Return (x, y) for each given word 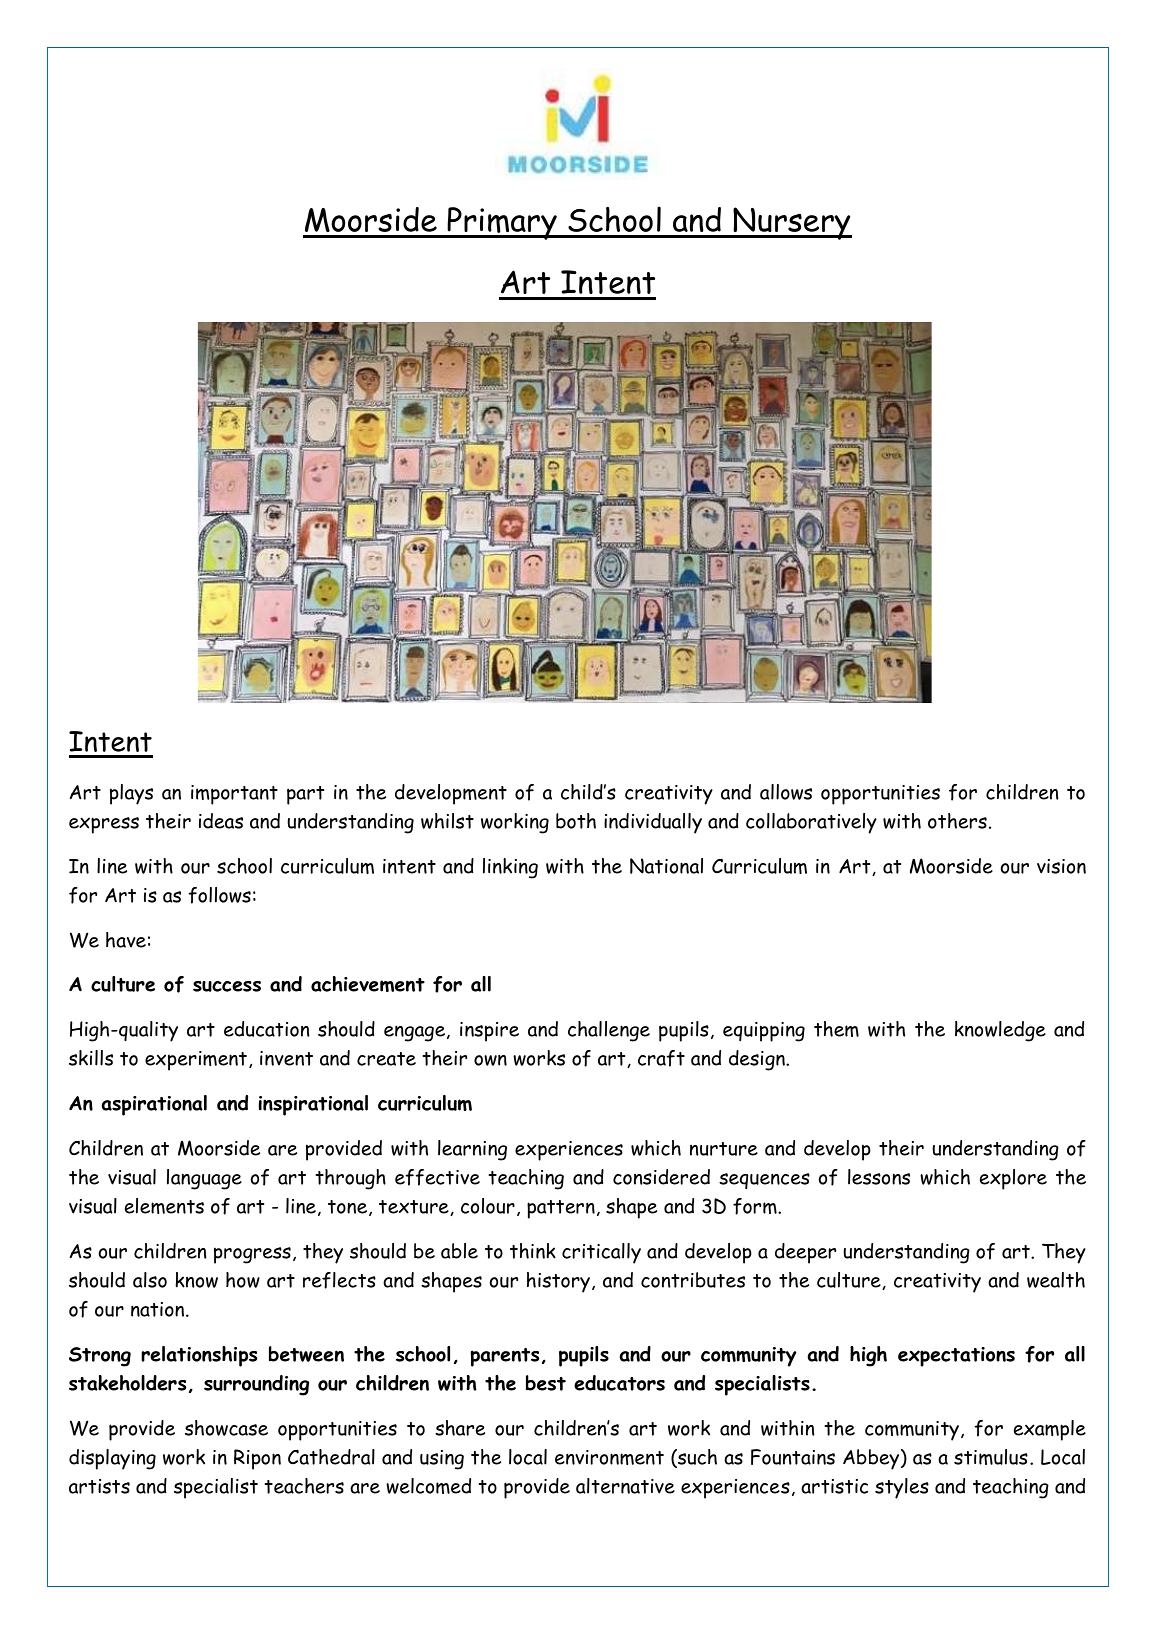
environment (609, 1457)
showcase (226, 1428)
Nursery (791, 223)
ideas (221, 821)
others (957, 821)
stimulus (991, 1457)
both (576, 821)
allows (786, 792)
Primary (502, 223)
